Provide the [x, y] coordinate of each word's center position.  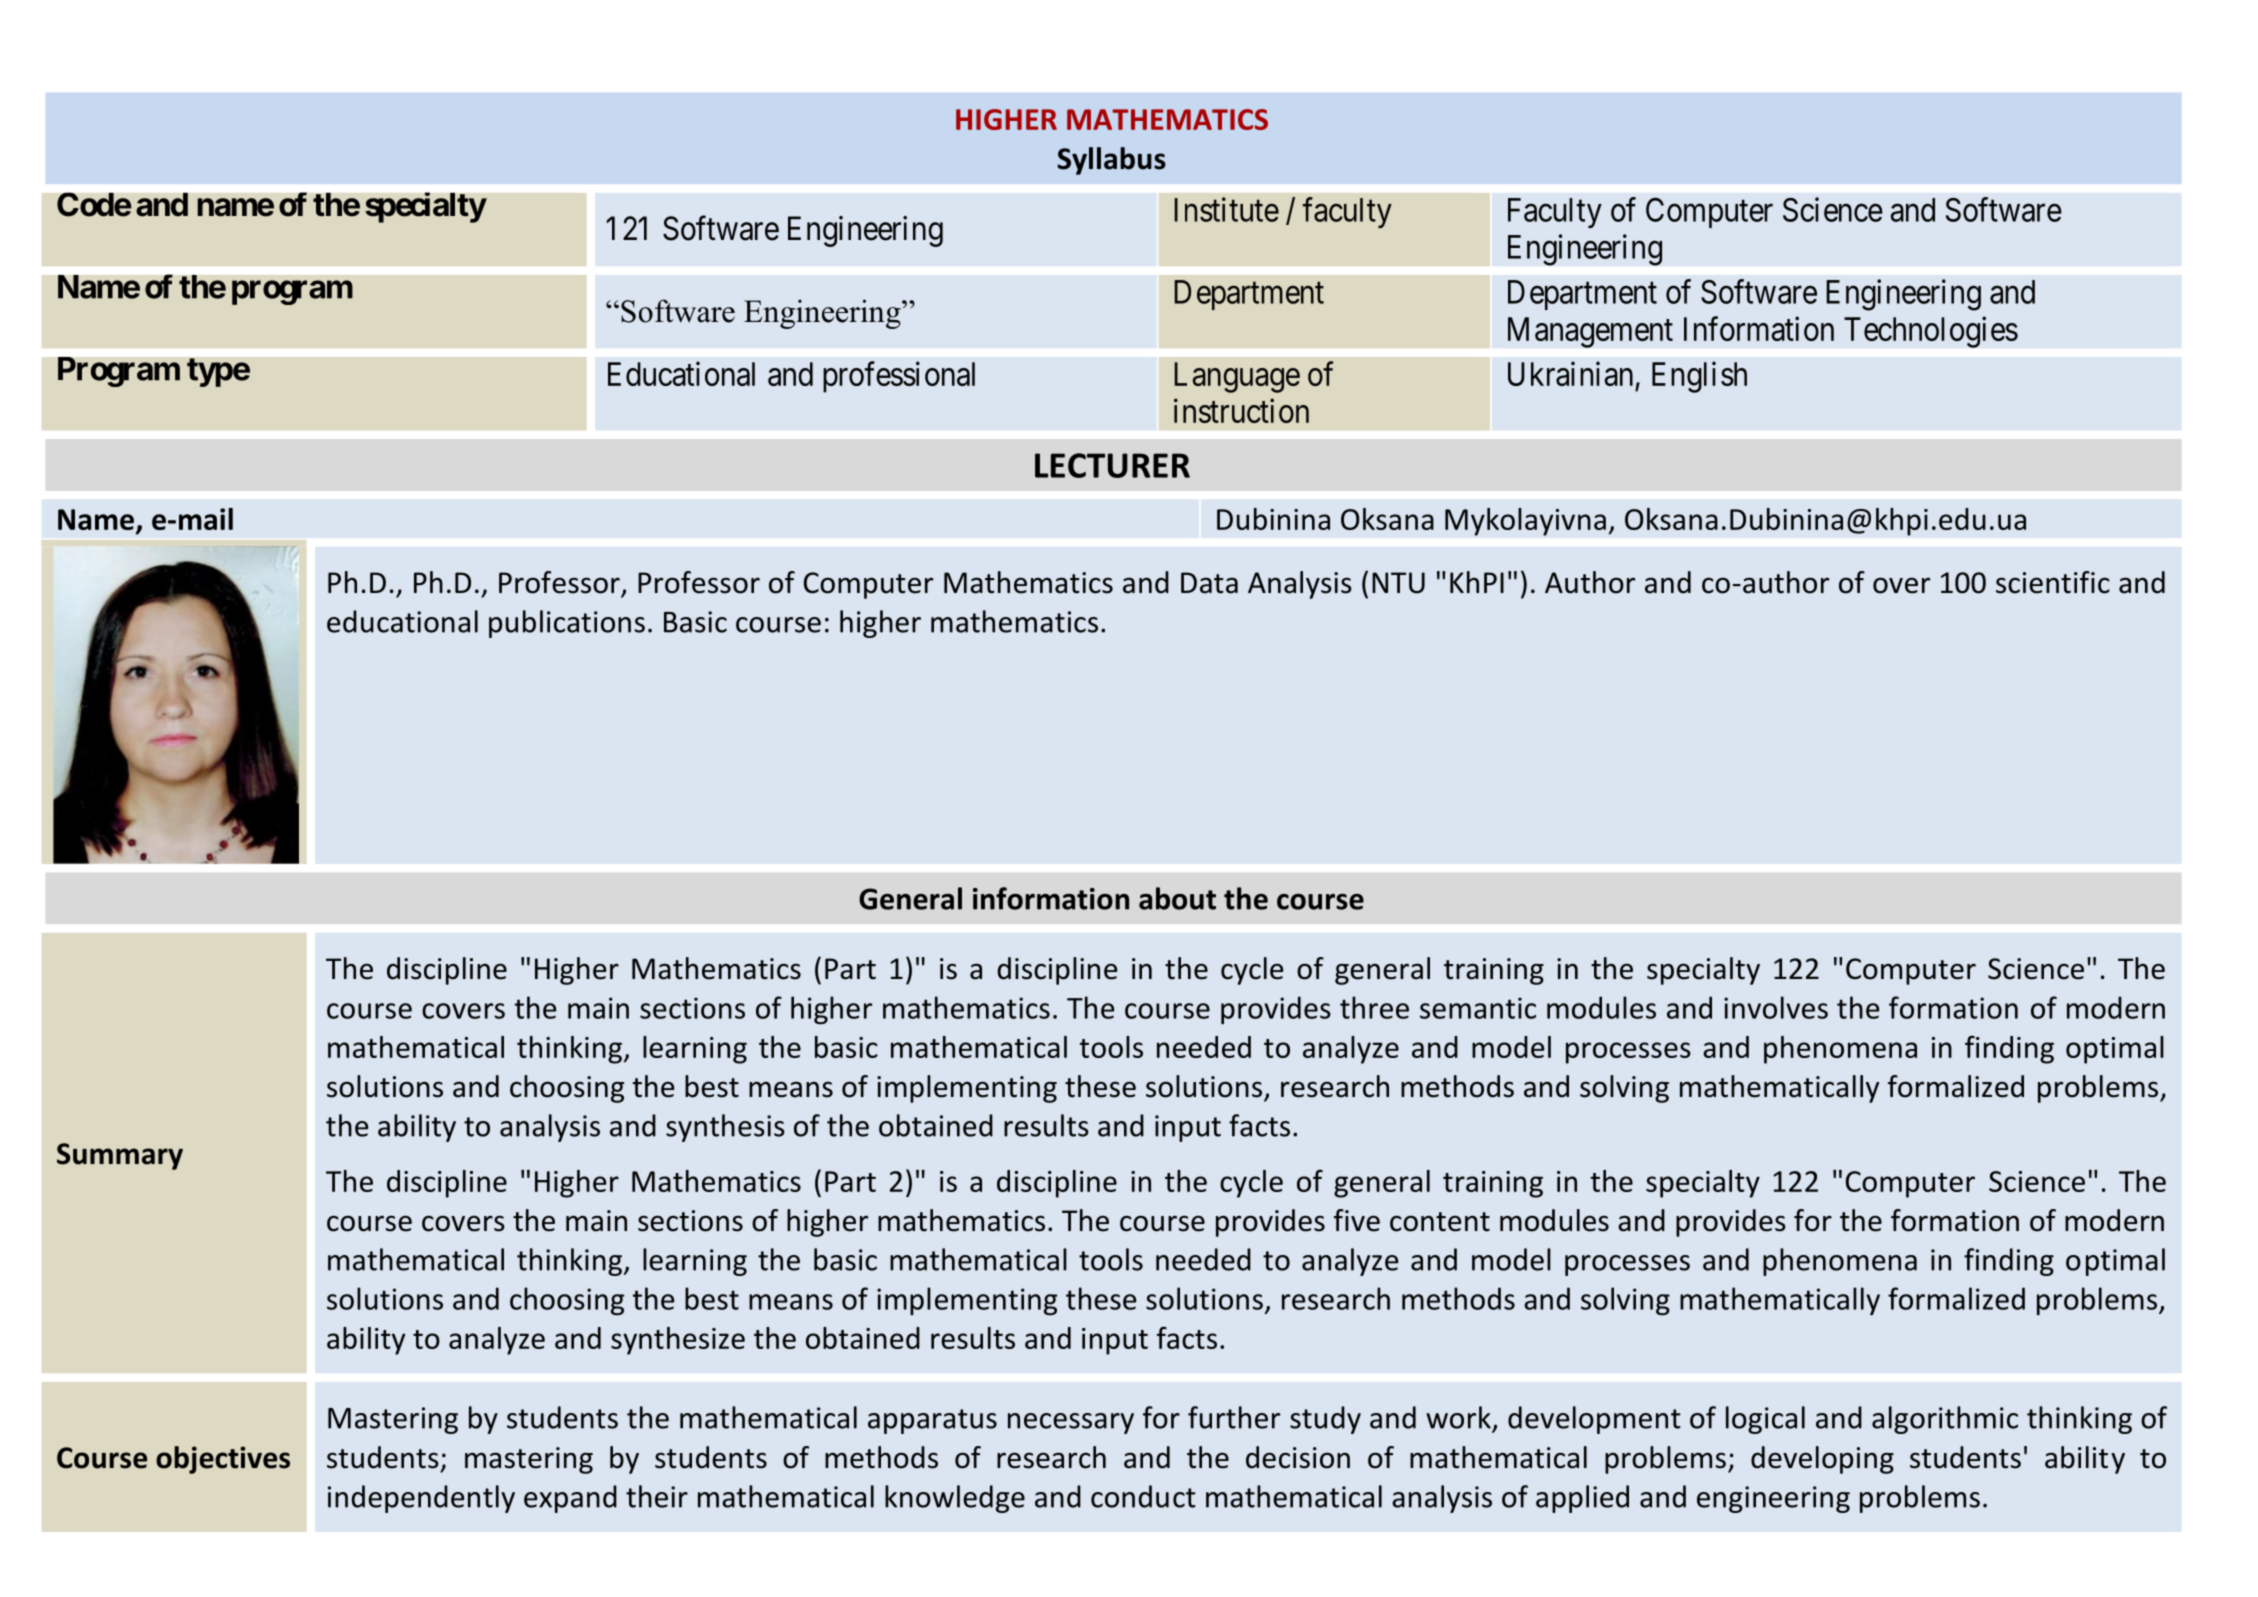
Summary [120, 1156]
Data [1209, 583]
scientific [2053, 582]
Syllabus [1111, 161]
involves [1776, 1007]
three [1374, 1007]
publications [567, 624]
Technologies [1931, 332]
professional [899, 377]
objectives [223, 1460]
